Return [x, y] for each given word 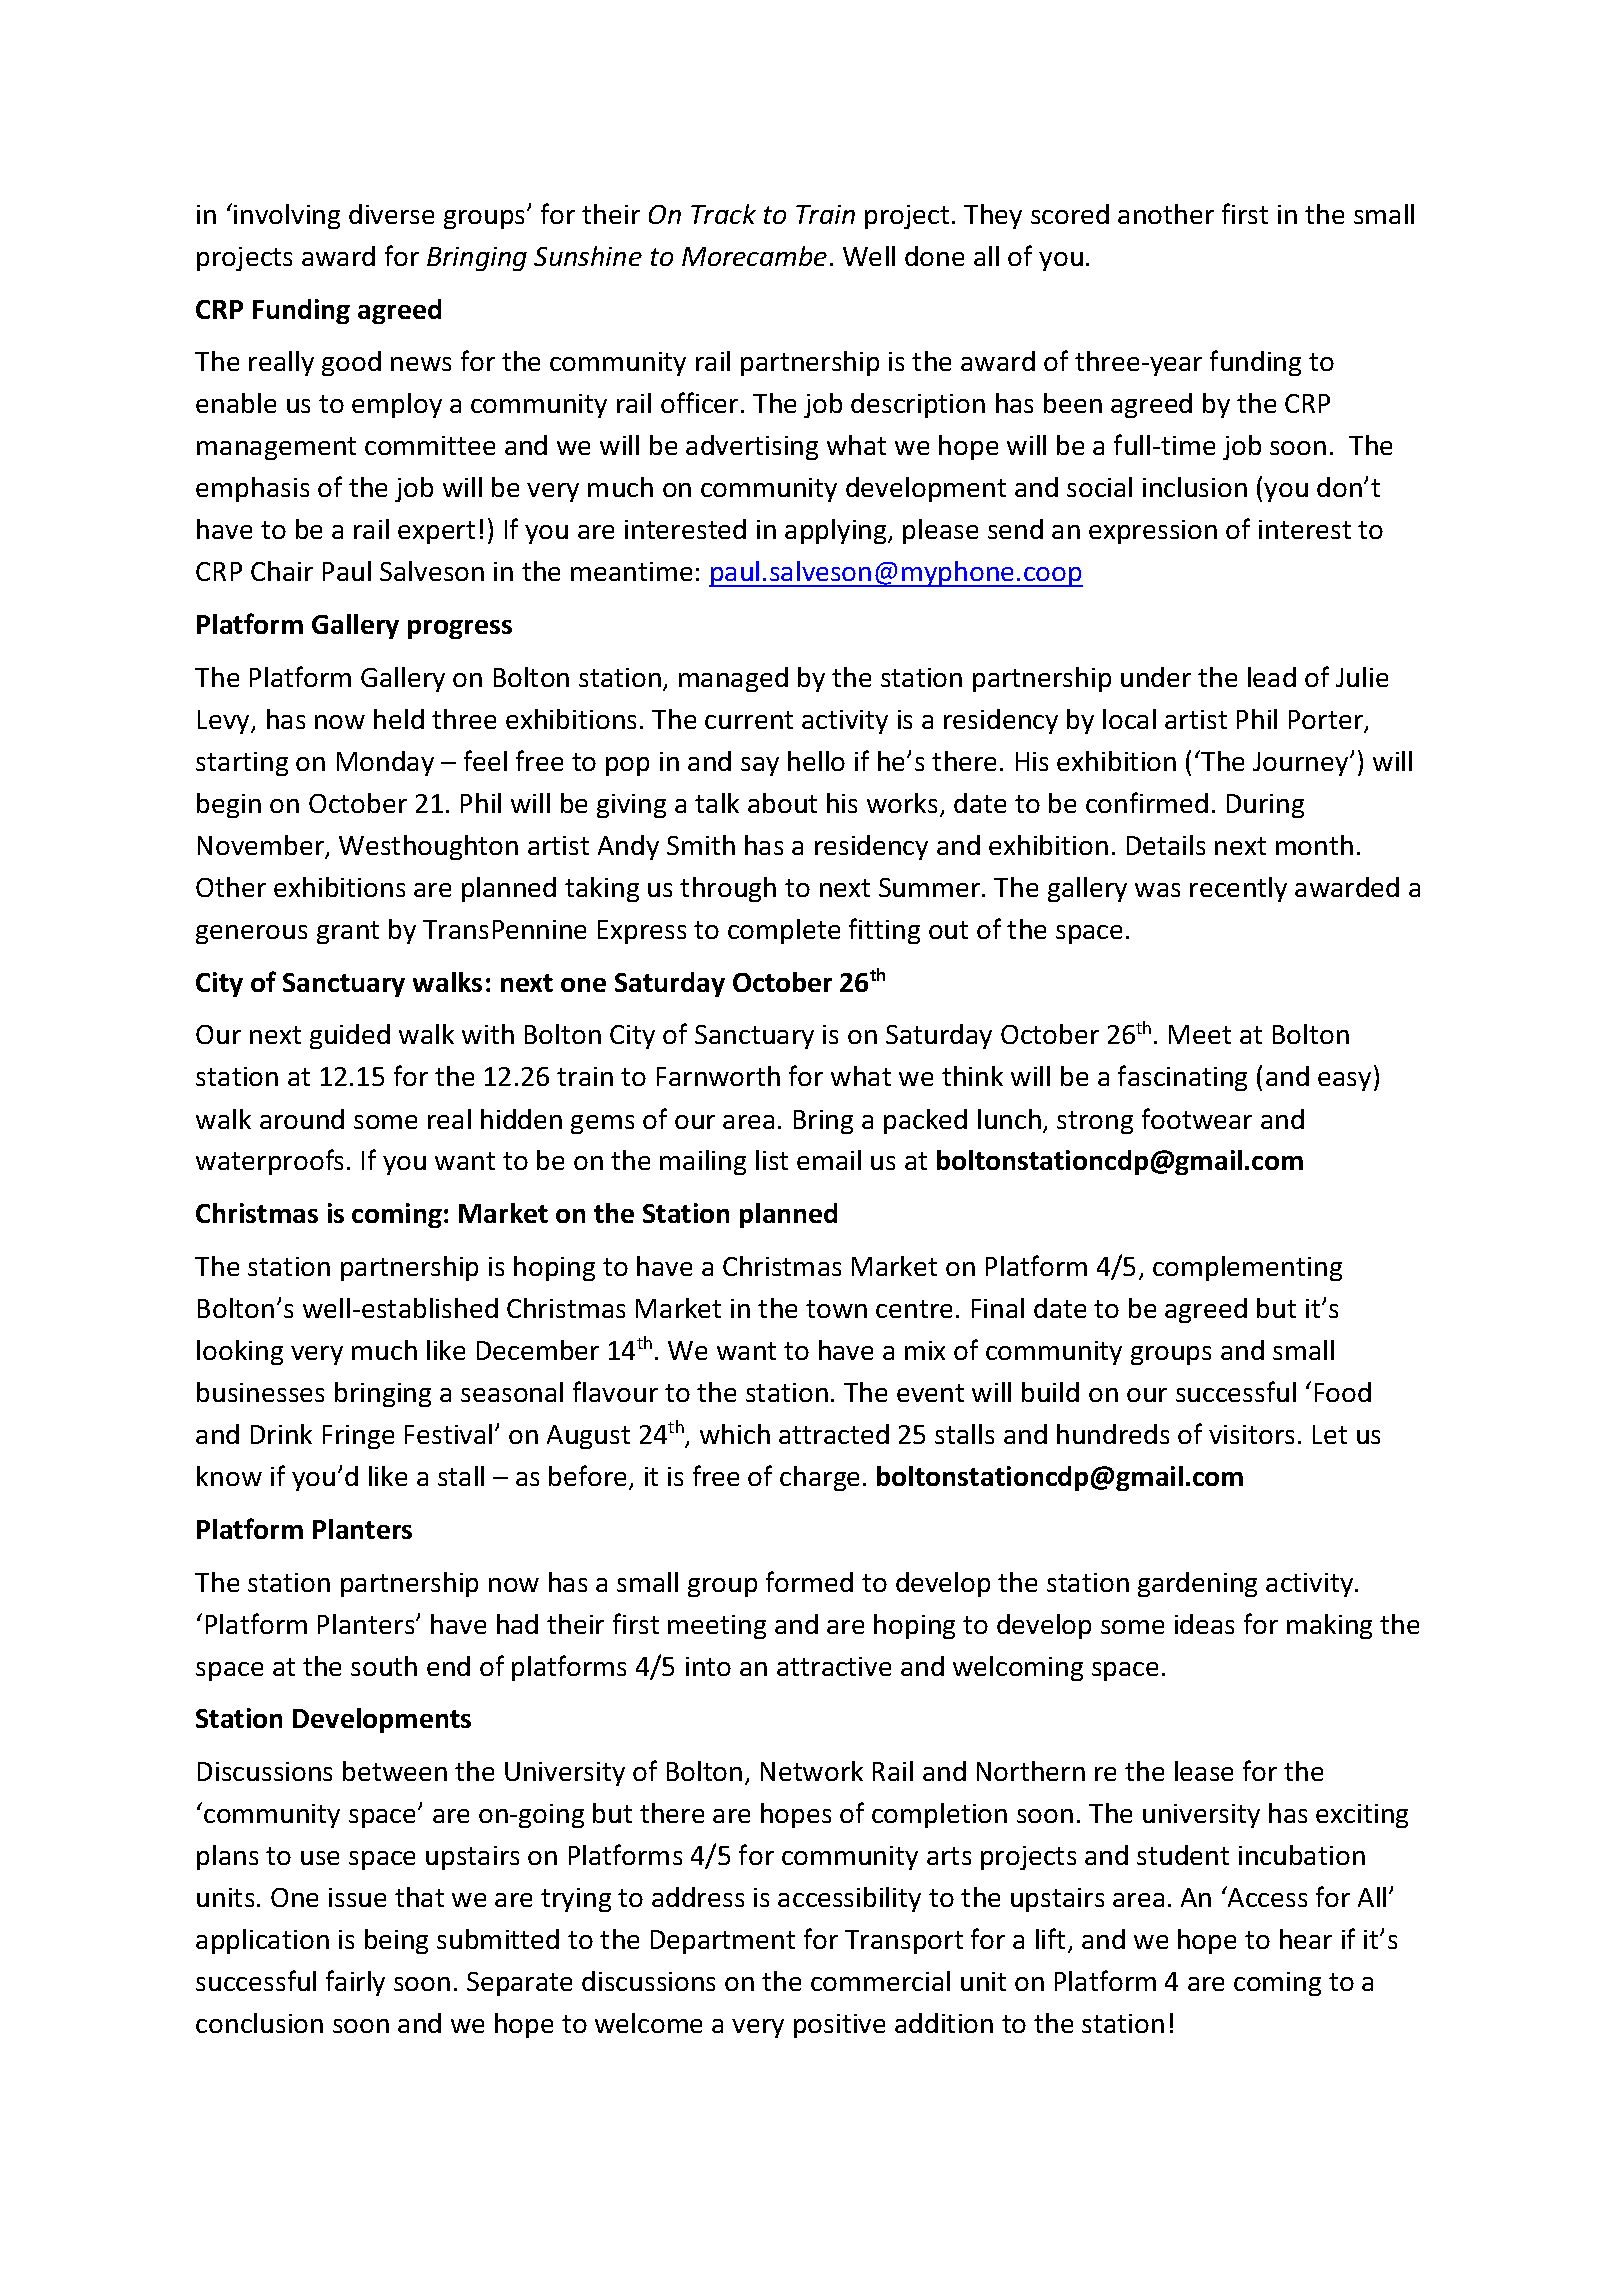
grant [348, 932]
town [836, 1309]
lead [1272, 677]
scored [1070, 214]
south [384, 1666]
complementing [1247, 1268]
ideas [1204, 1624]
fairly [355, 1983]
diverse [391, 214]
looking [240, 1352]
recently [1238, 889]
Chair [282, 571]
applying [837, 531]
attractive [834, 1666]
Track [723, 214]
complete [784, 931]
